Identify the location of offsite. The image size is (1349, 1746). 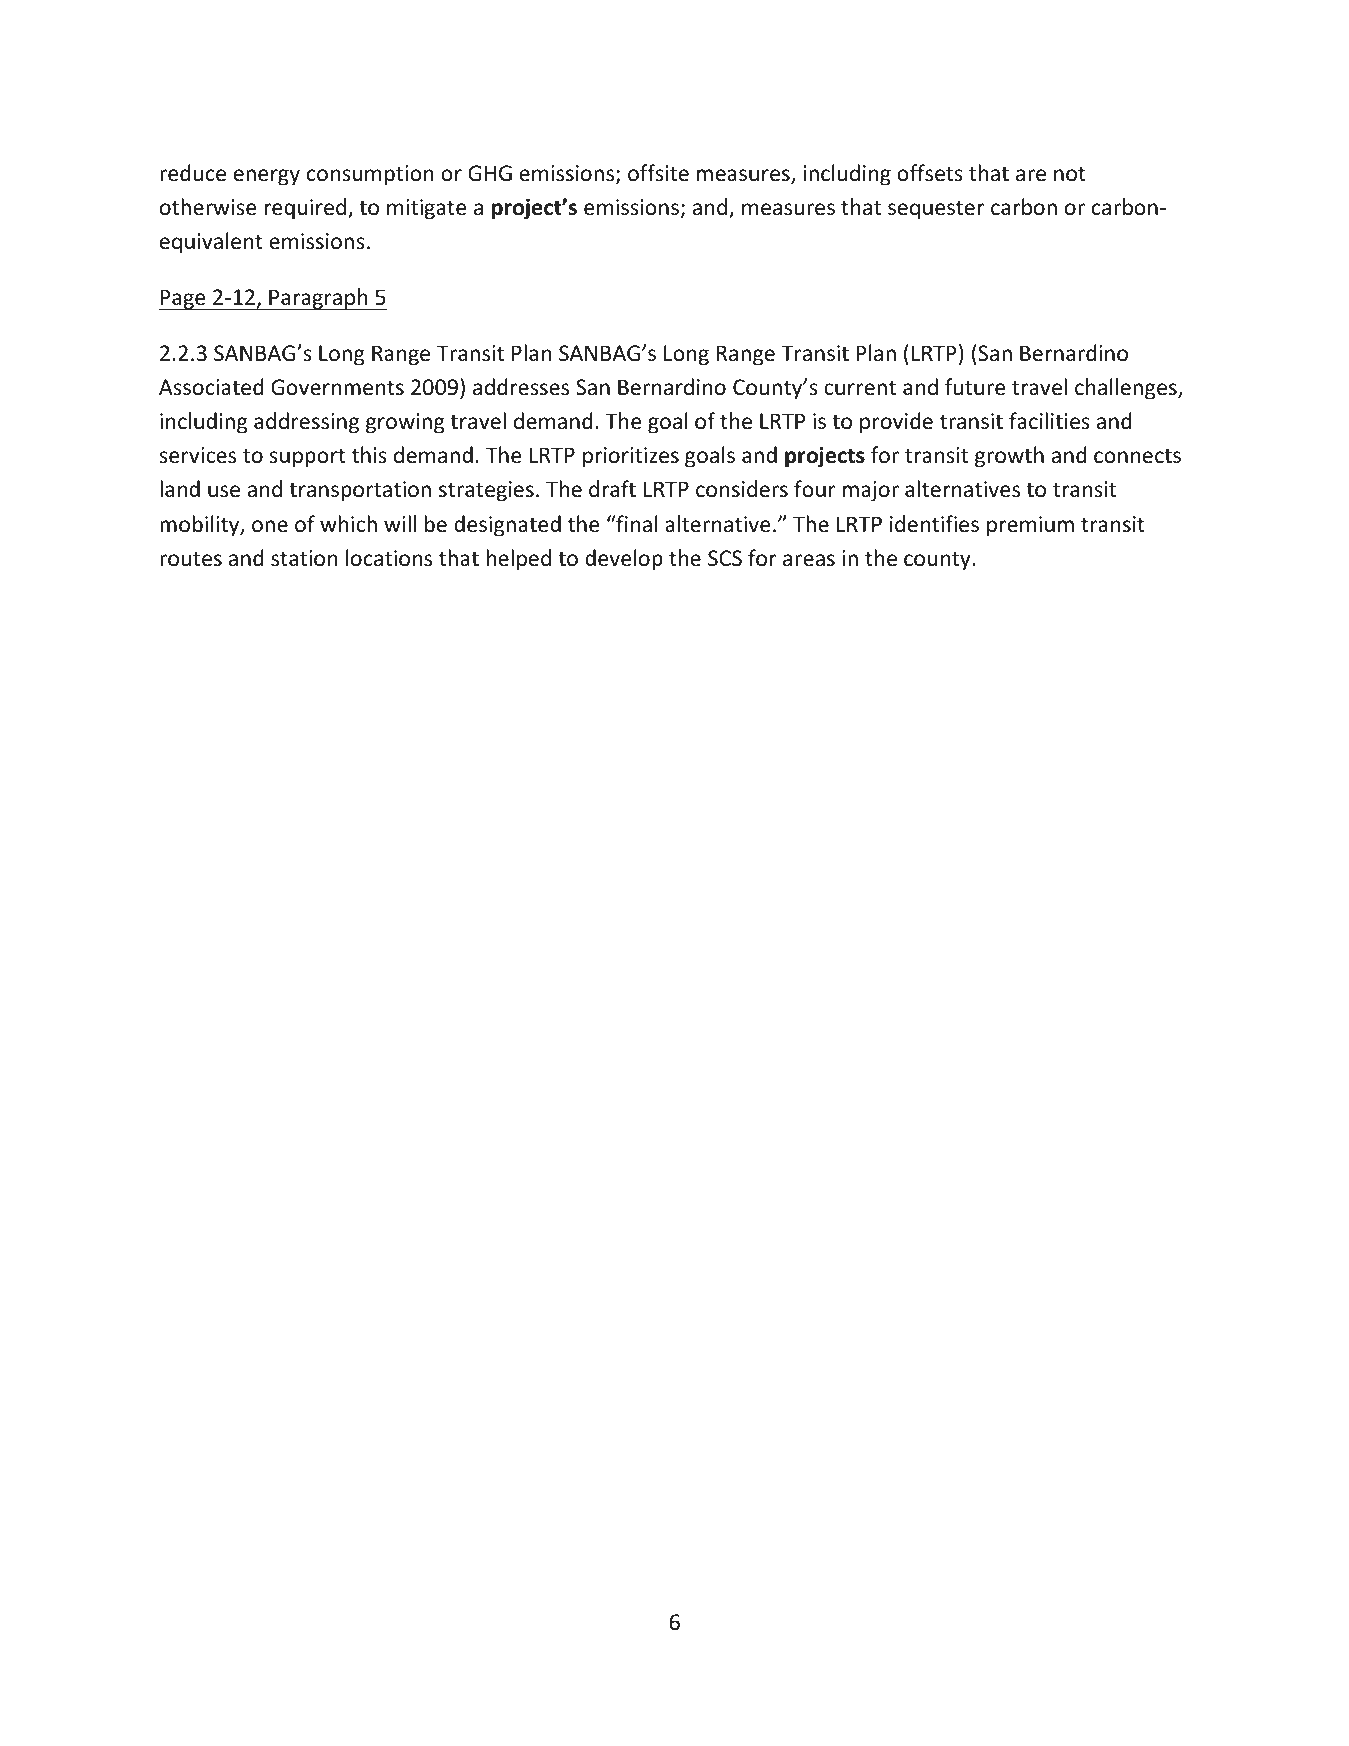
(658, 173).
